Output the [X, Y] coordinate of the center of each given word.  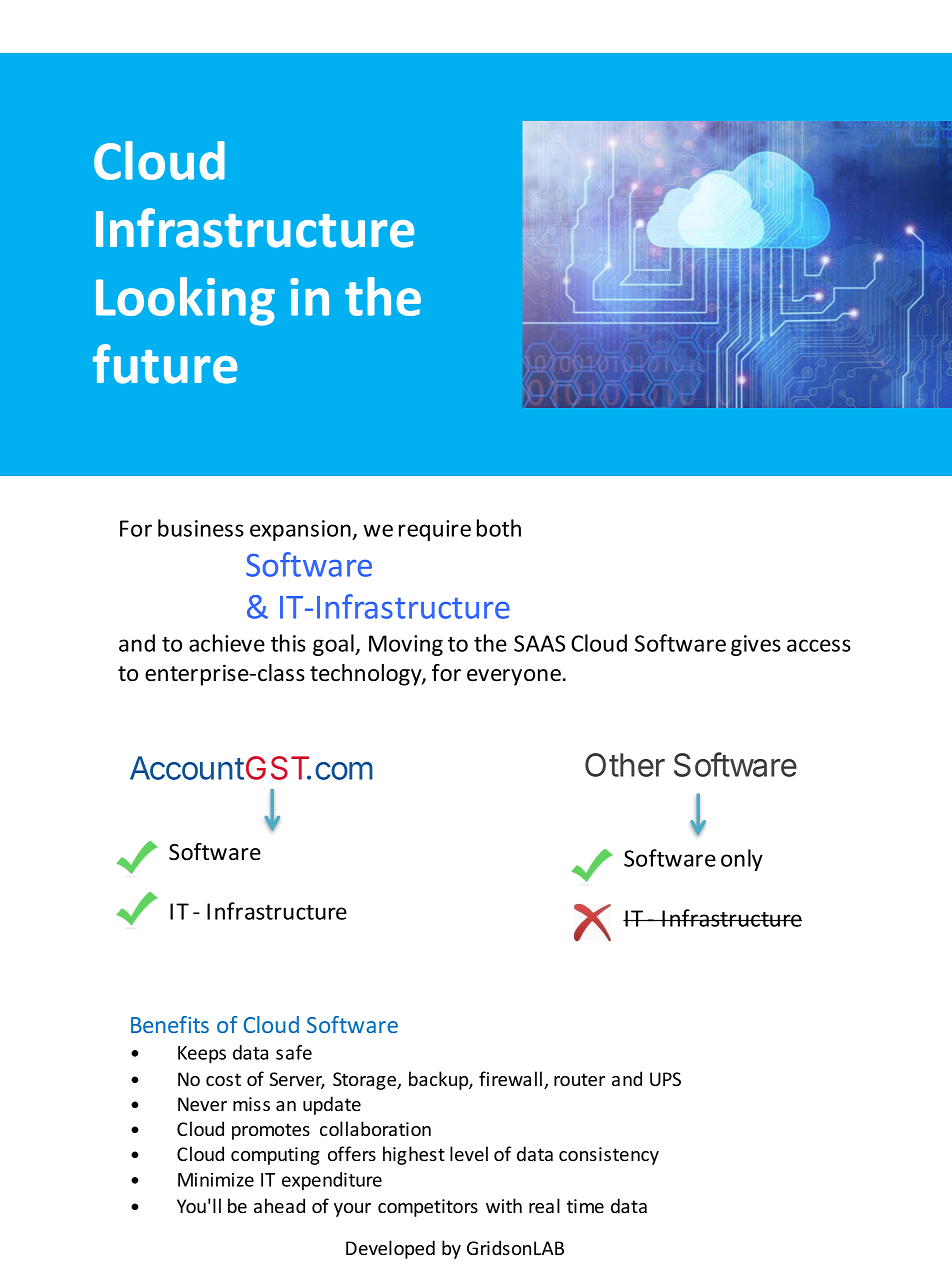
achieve [227, 643]
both [499, 528]
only [742, 860]
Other [625, 765]
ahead [279, 1205]
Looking [185, 301]
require [435, 530]
